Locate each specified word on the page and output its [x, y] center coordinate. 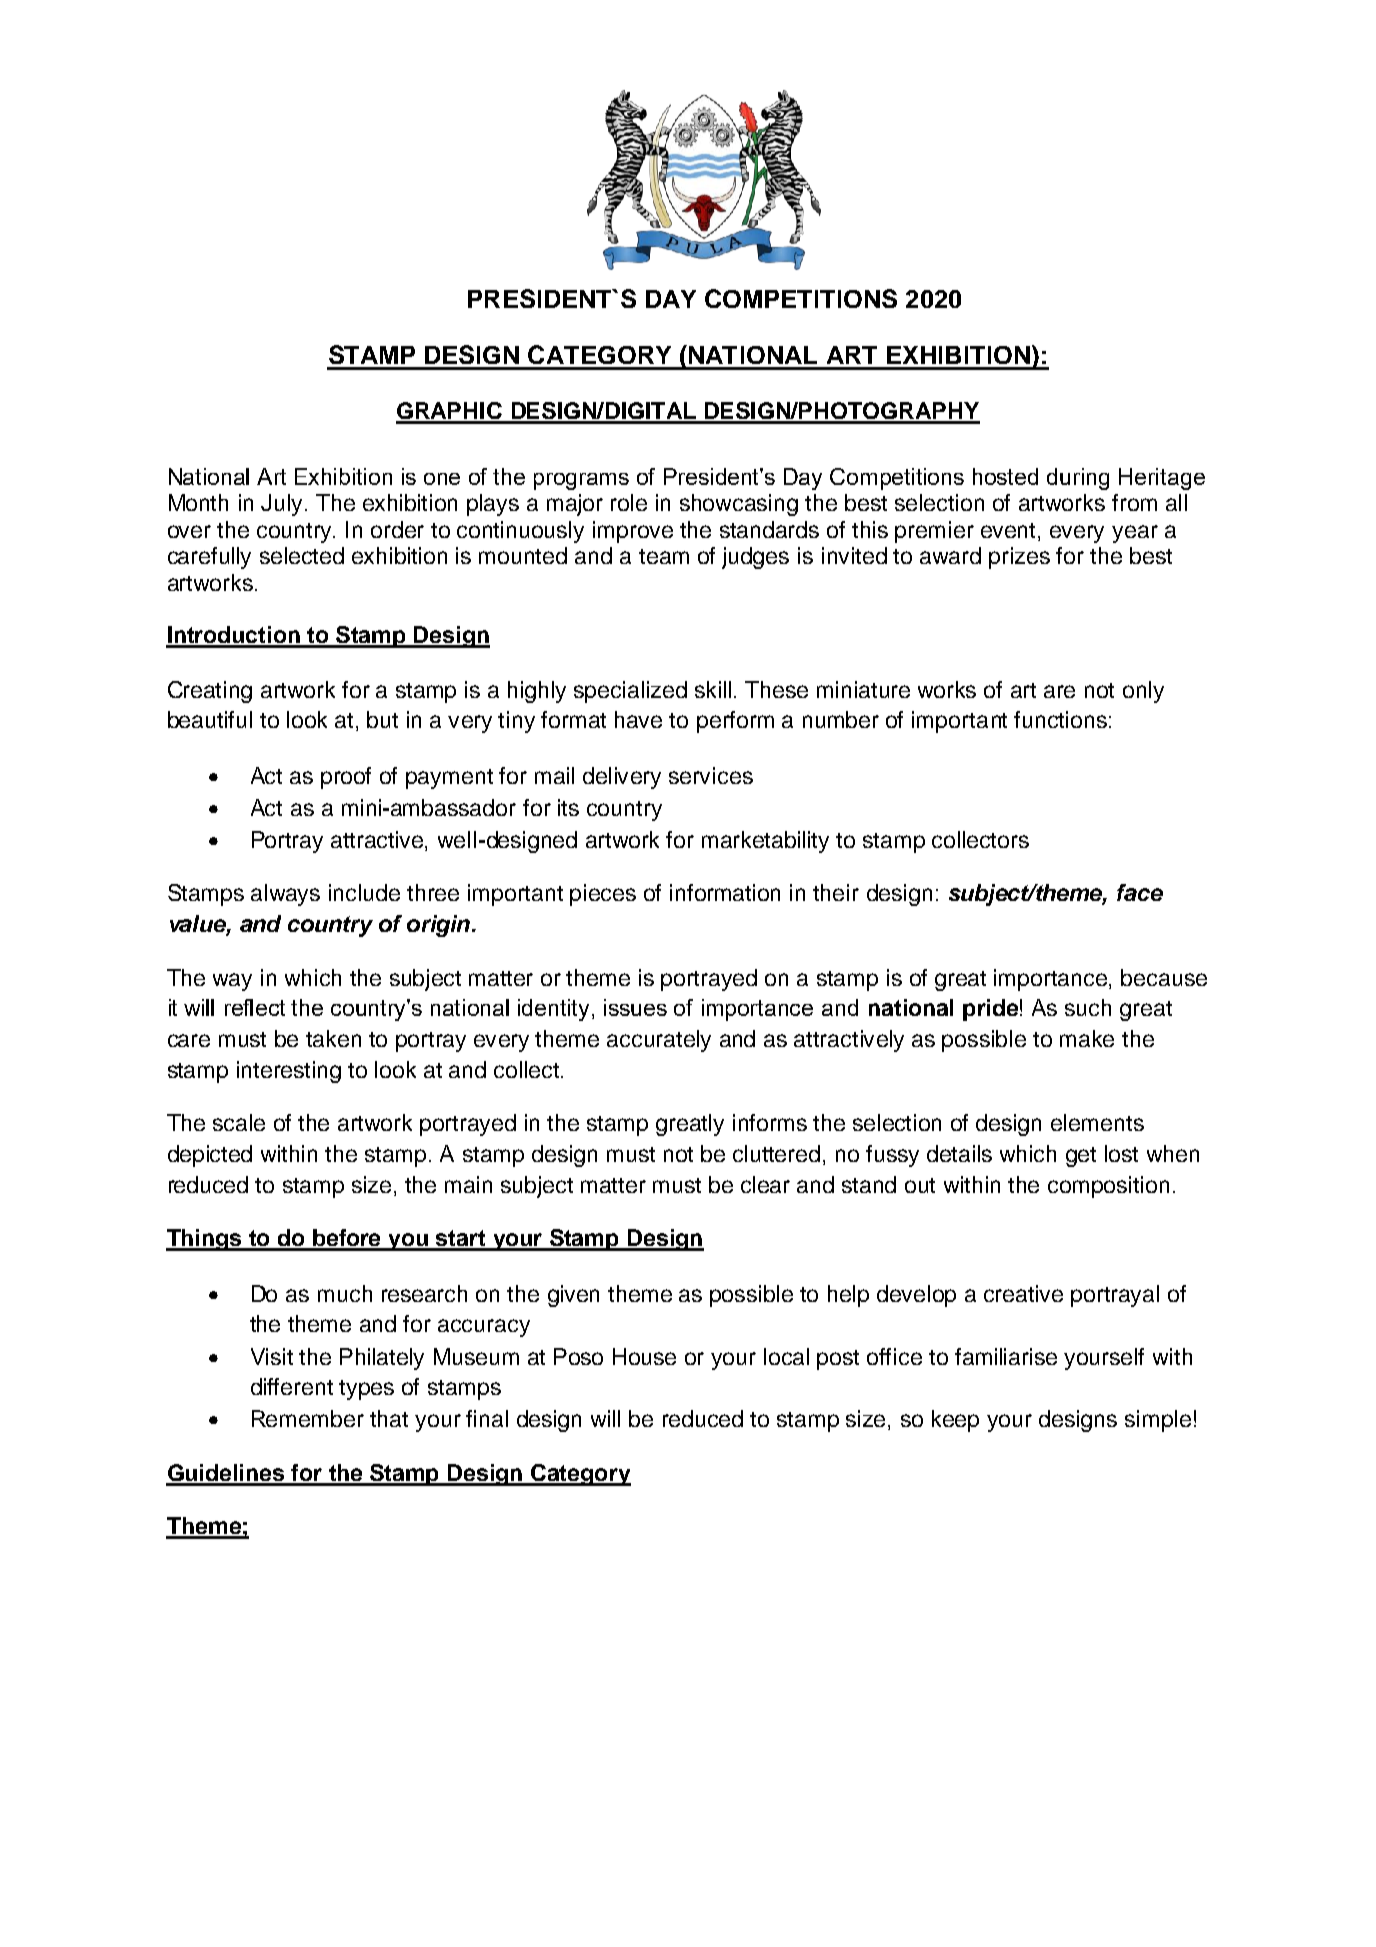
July [281, 505]
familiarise [1006, 1356]
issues [635, 1007]
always [285, 895]
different [292, 1386]
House [644, 1356]
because [1164, 977]
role [629, 502]
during [1078, 479]
